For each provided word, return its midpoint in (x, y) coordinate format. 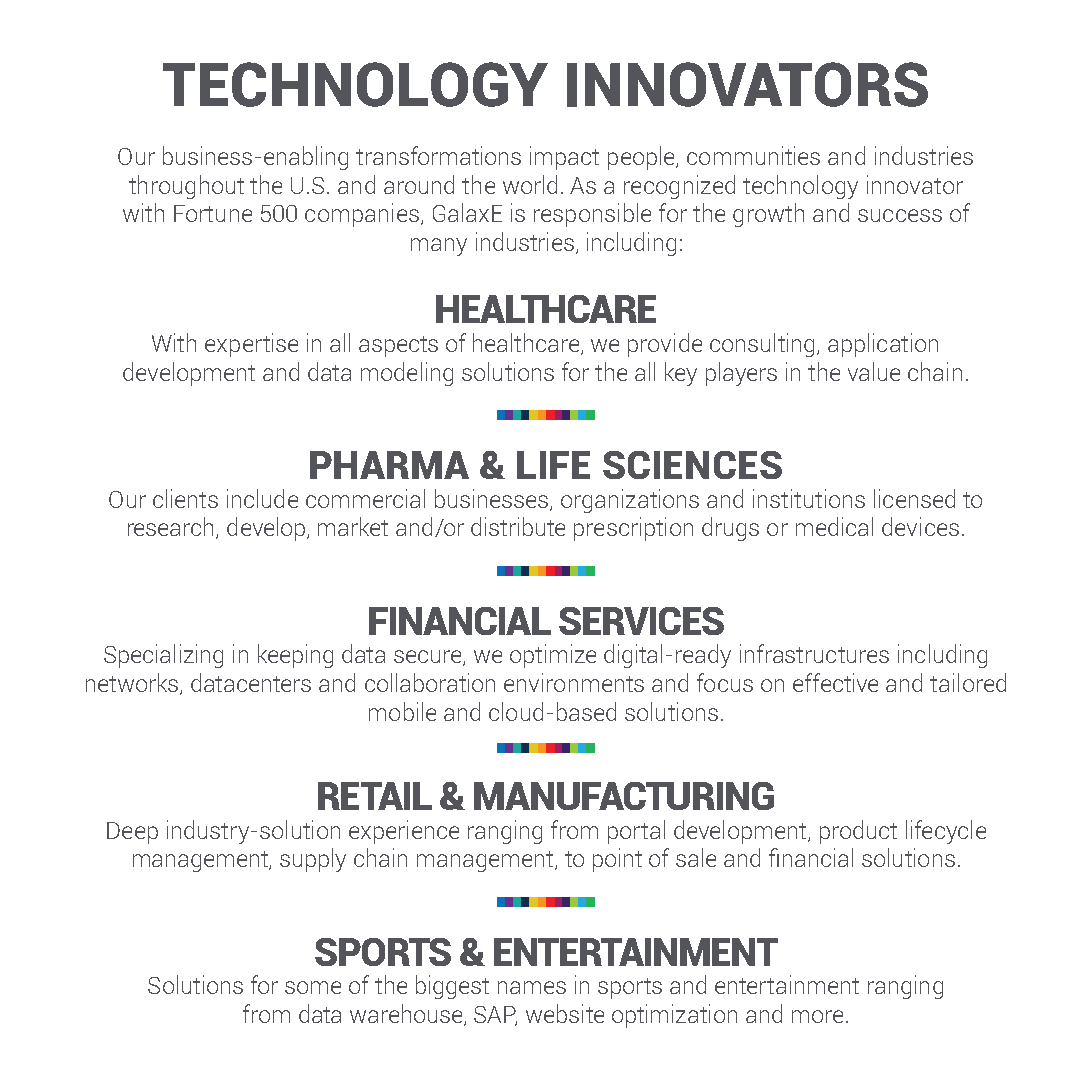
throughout (186, 187)
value (874, 371)
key (681, 374)
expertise (251, 345)
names (532, 987)
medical (834, 526)
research (172, 528)
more (817, 1016)
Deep (132, 833)
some (313, 987)
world (530, 184)
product (858, 832)
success (900, 215)
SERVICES (641, 621)
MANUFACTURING (624, 796)
